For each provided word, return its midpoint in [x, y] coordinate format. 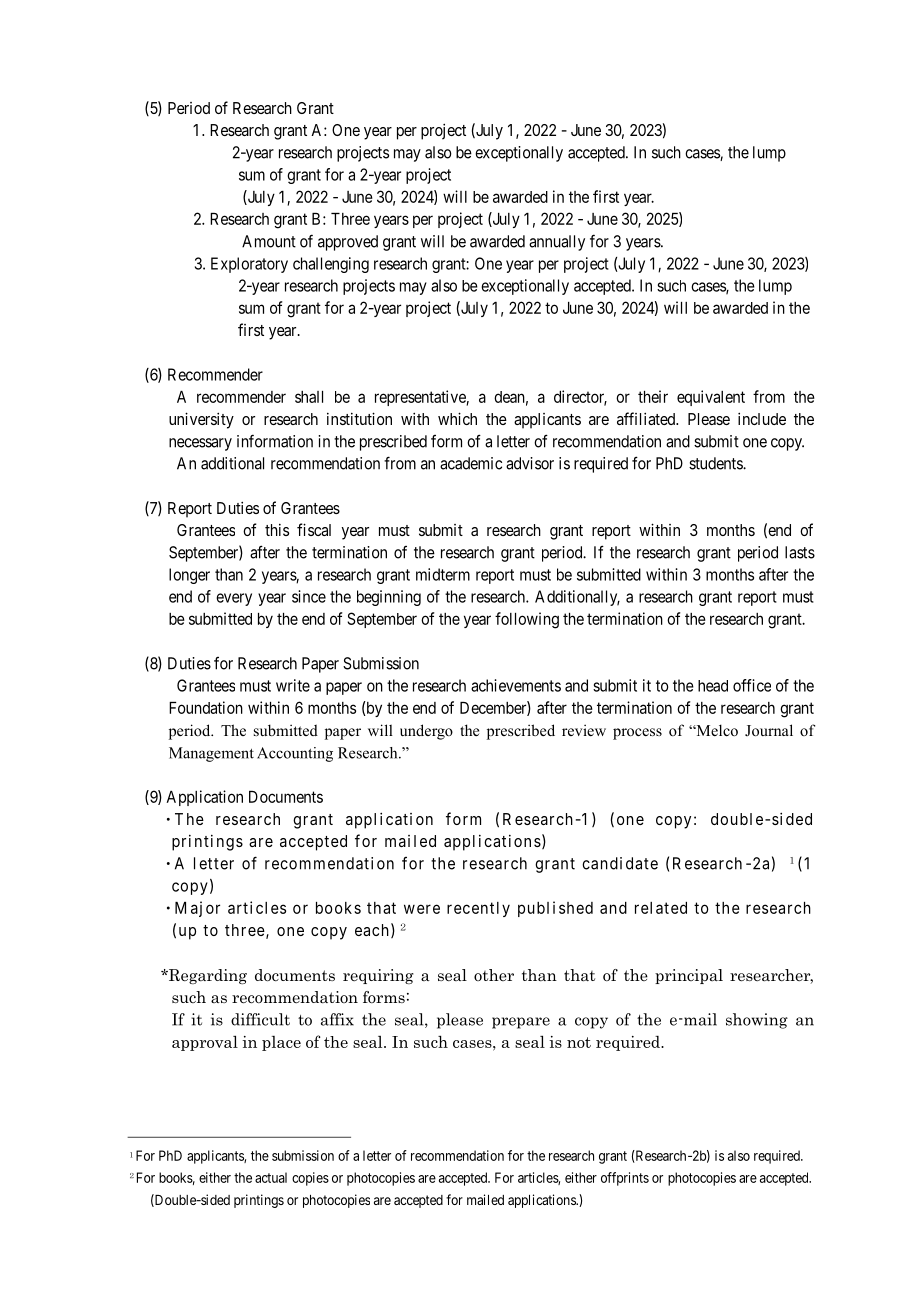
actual [271, 1177]
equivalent [711, 398]
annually [557, 243]
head [713, 686]
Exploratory [249, 265]
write [293, 685]
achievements [516, 685]
